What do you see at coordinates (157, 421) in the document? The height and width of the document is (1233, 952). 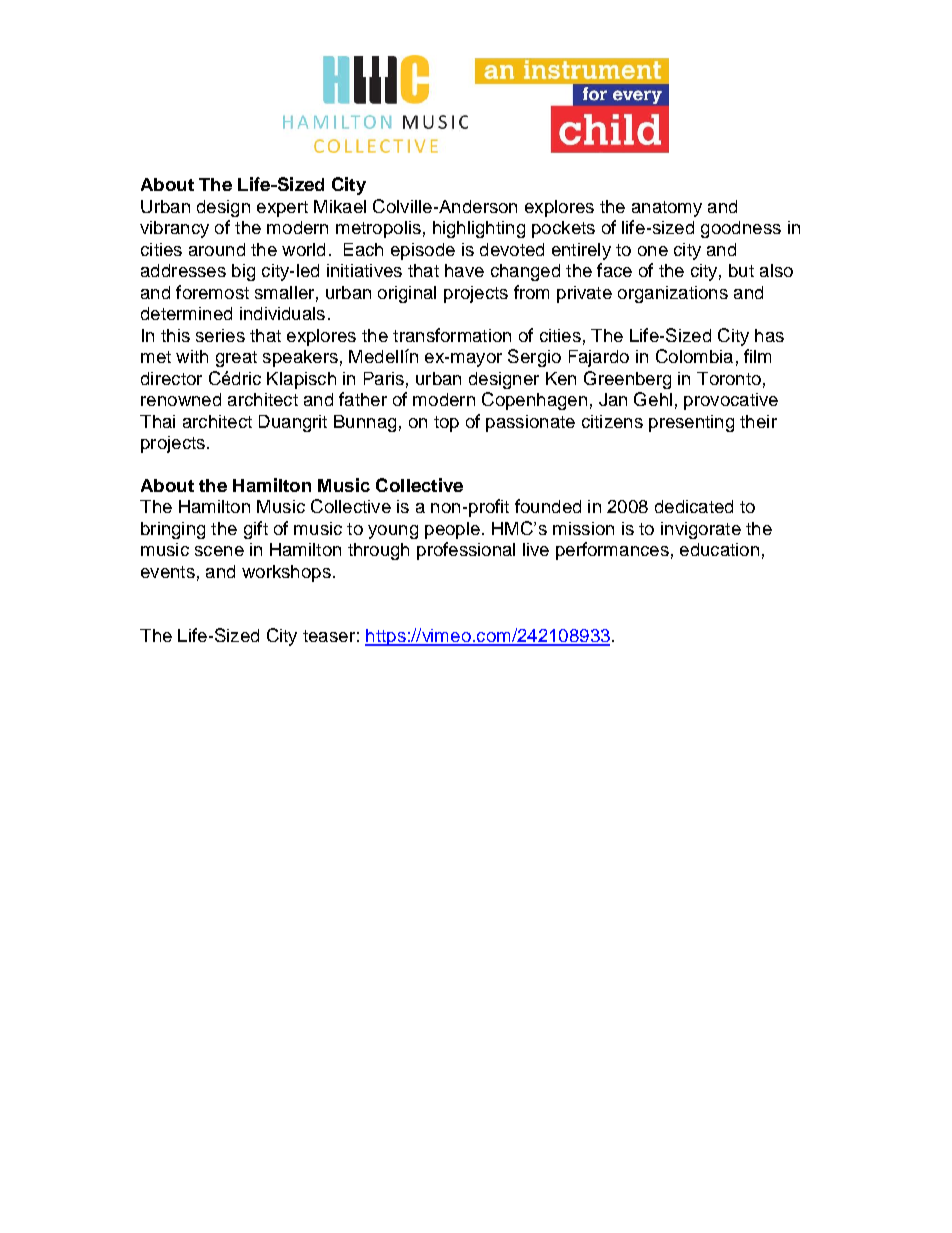 I see `Thai` at bounding box center [157, 421].
